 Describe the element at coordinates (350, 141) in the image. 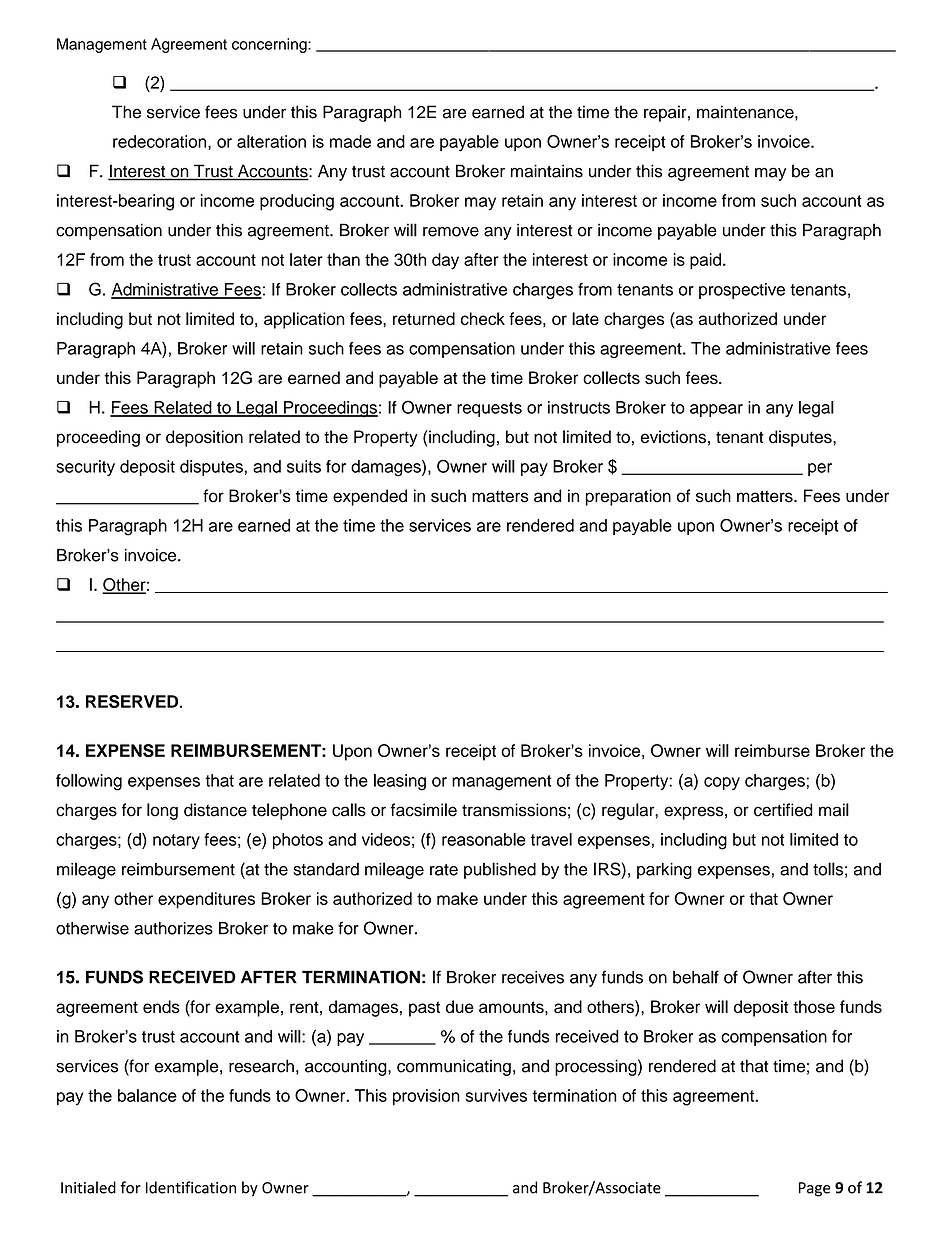

I see `made` at that location.
